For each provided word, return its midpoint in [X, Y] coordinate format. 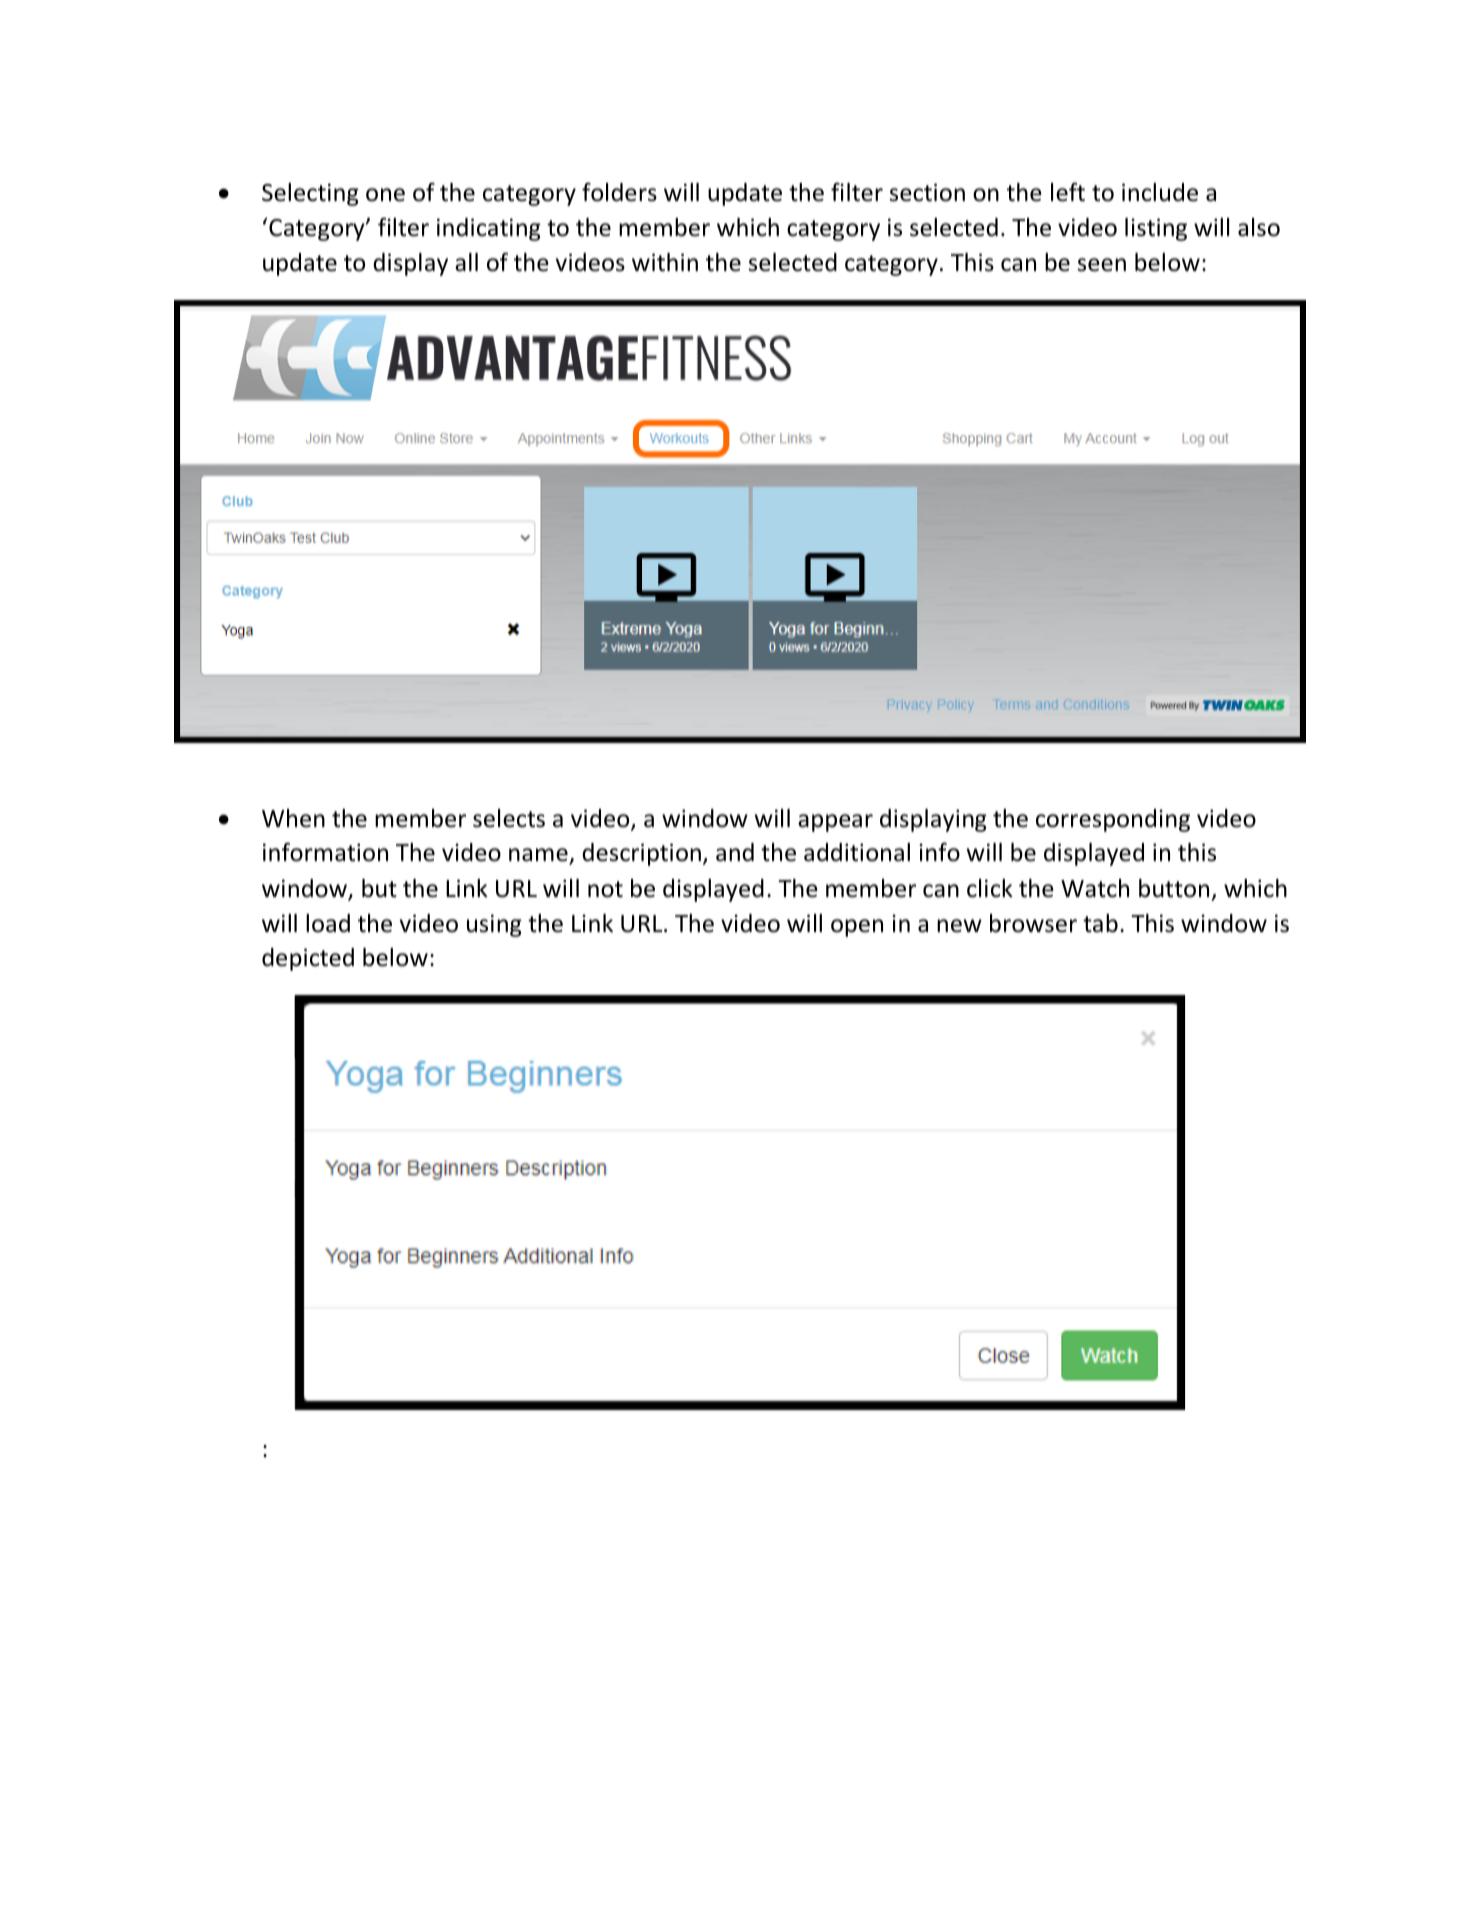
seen [1102, 265]
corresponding [1113, 820]
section [927, 192]
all [466, 262]
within [665, 262]
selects [509, 818]
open [857, 928]
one [385, 195]
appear [835, 823]
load [328, 923]
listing [1156, 229]
